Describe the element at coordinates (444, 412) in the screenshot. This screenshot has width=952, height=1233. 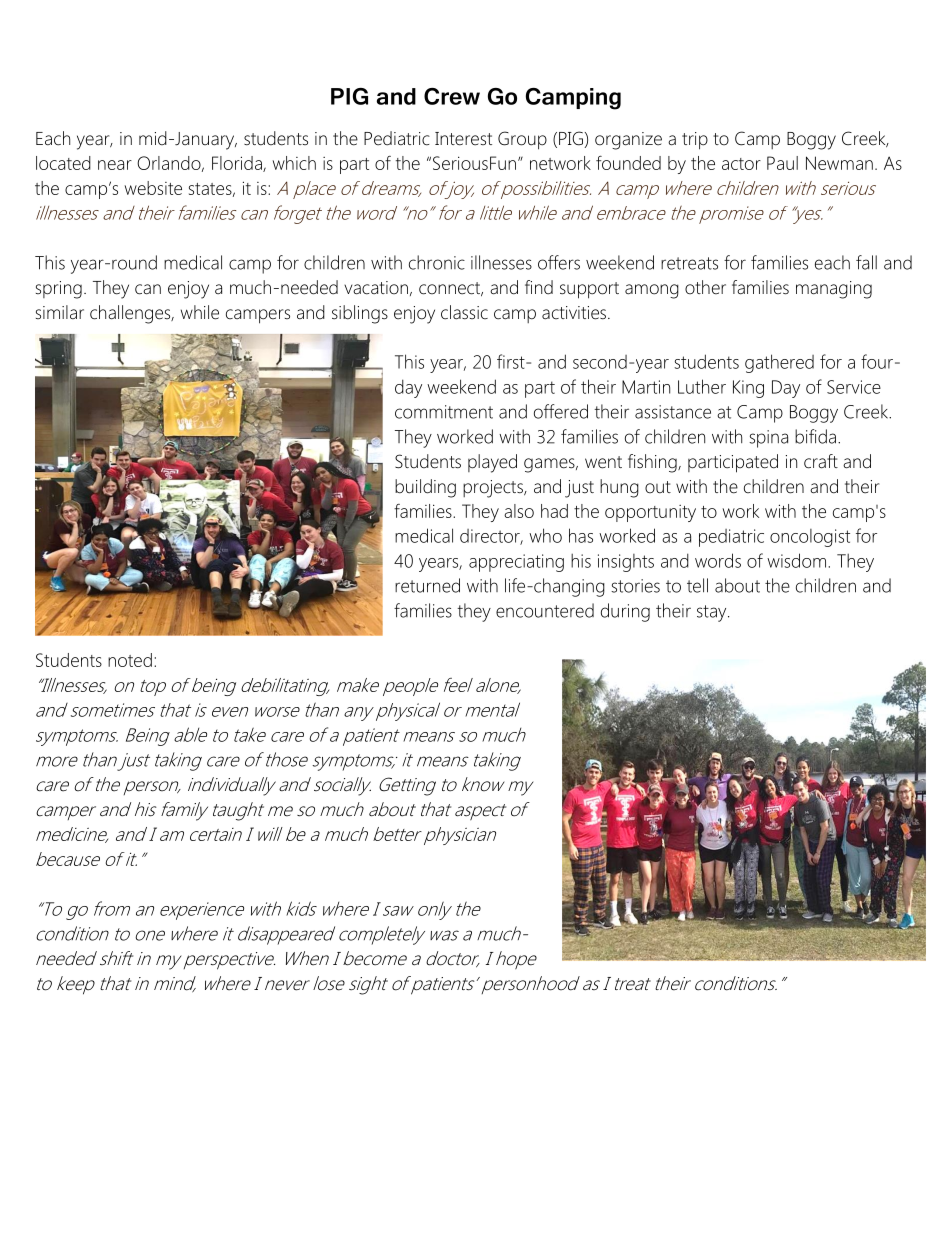
I see `commitment` at that location.
